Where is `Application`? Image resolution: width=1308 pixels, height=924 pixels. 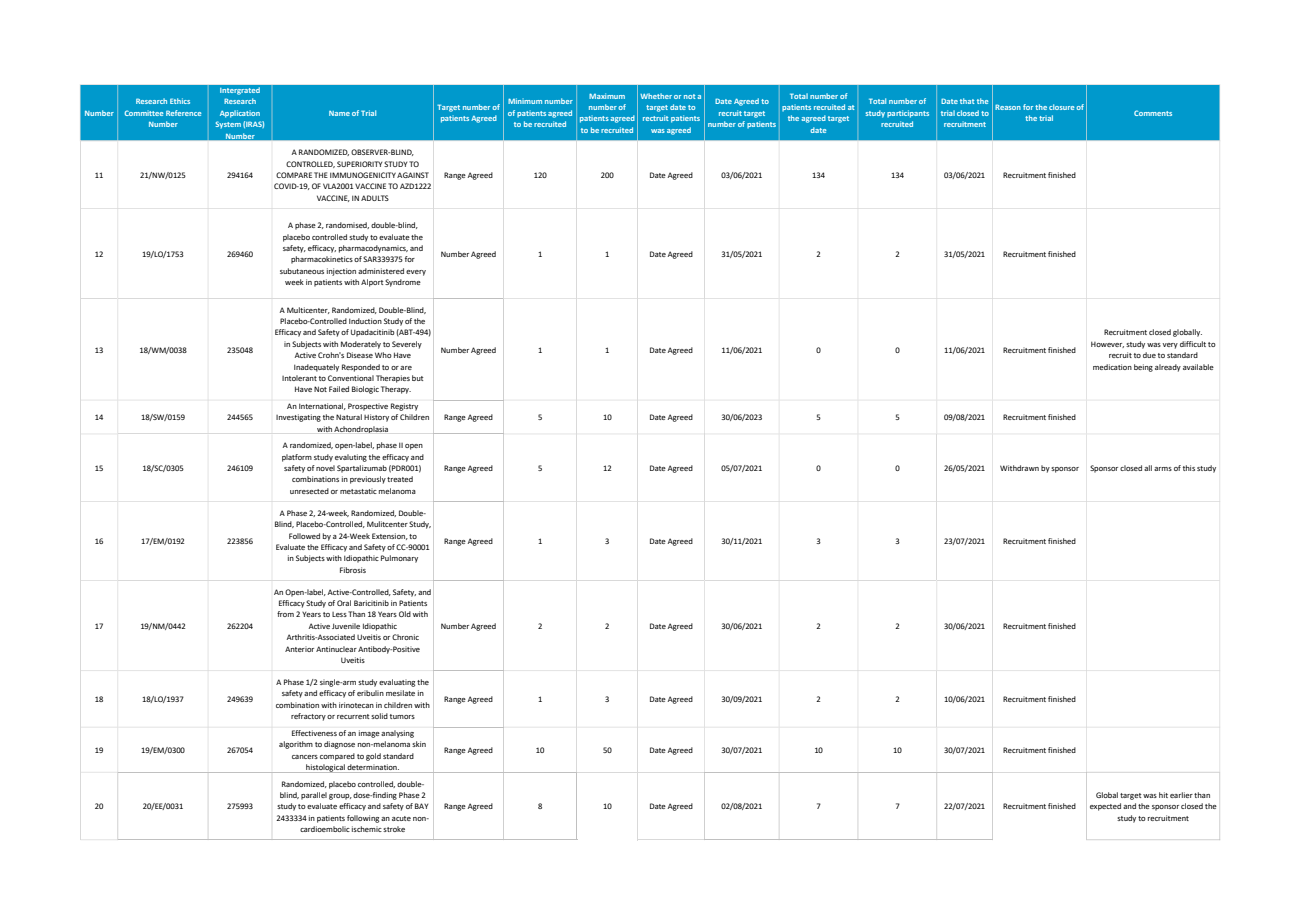
Application is located at coordinates (240, 114).
